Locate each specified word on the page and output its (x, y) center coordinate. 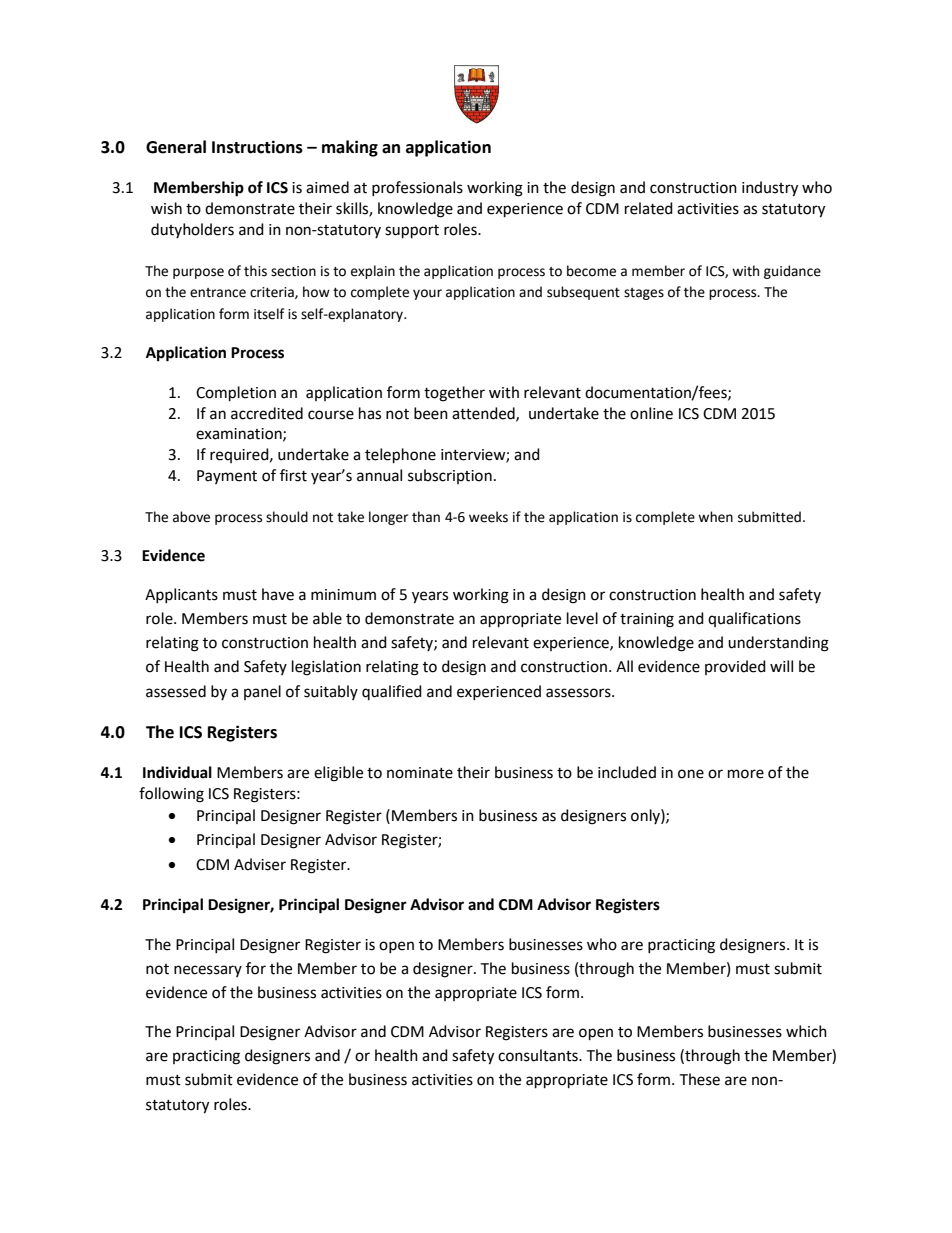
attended (484, 414)
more (746, 774)
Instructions (257, 147)
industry (770, 189)
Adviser (260, 864)
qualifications (754, 619)
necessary (208, 971)
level (582, 618)
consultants (539, 1055)
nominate (420, 773)
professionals (417, 188)
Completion (236, 394)
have (278, 594)
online (651, 413)
